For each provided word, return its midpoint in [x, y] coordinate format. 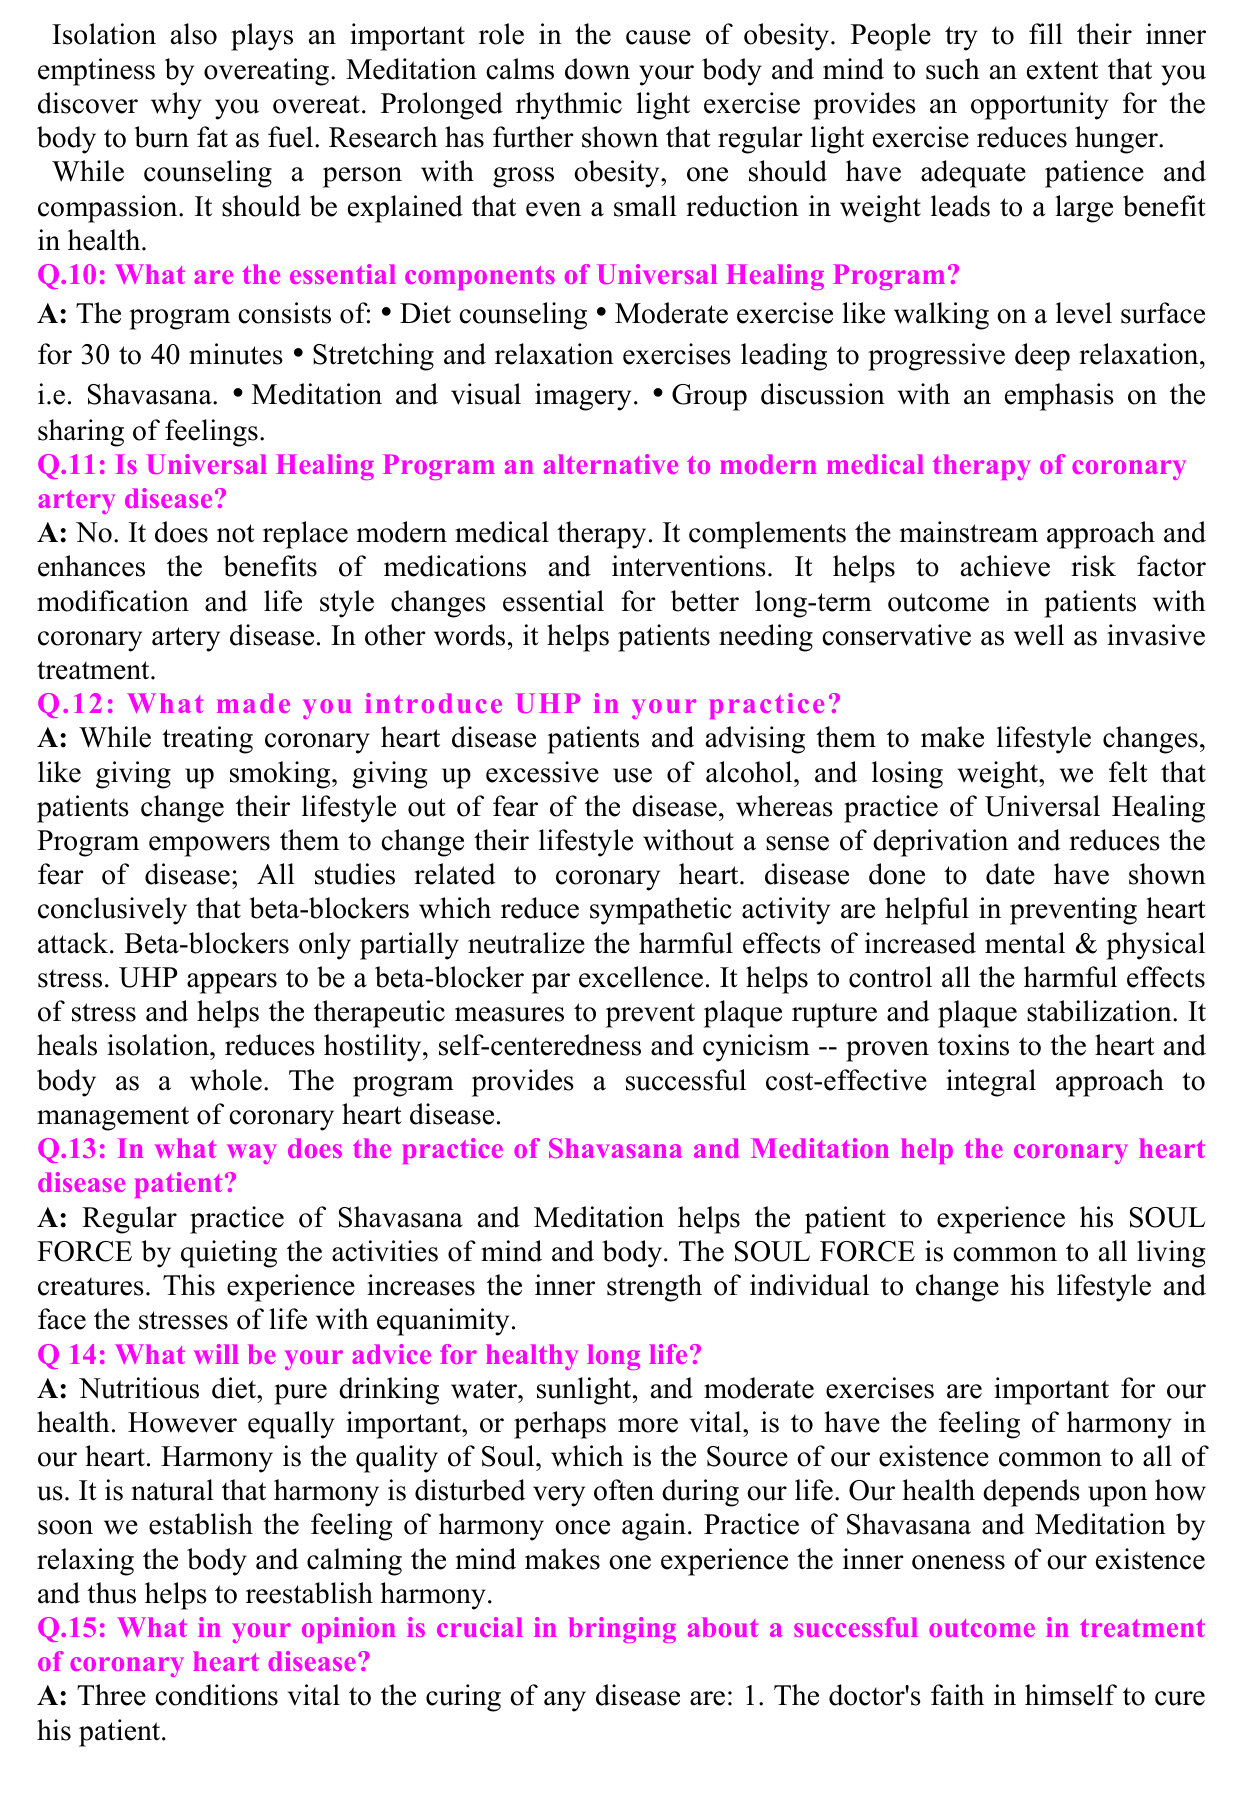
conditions [216, 1695]
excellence [641, 977]
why [176, 106]
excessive [542, 772]
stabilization [1100, 1011]
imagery [583, 397]
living [1171, 1254]
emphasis [1059, 397]
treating [207, 740]
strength [654, 1288]
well [1039, 635]
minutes [236, 354]
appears [232, 983]
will [216, 1354]
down [597, 69]
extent [1063, 70]
